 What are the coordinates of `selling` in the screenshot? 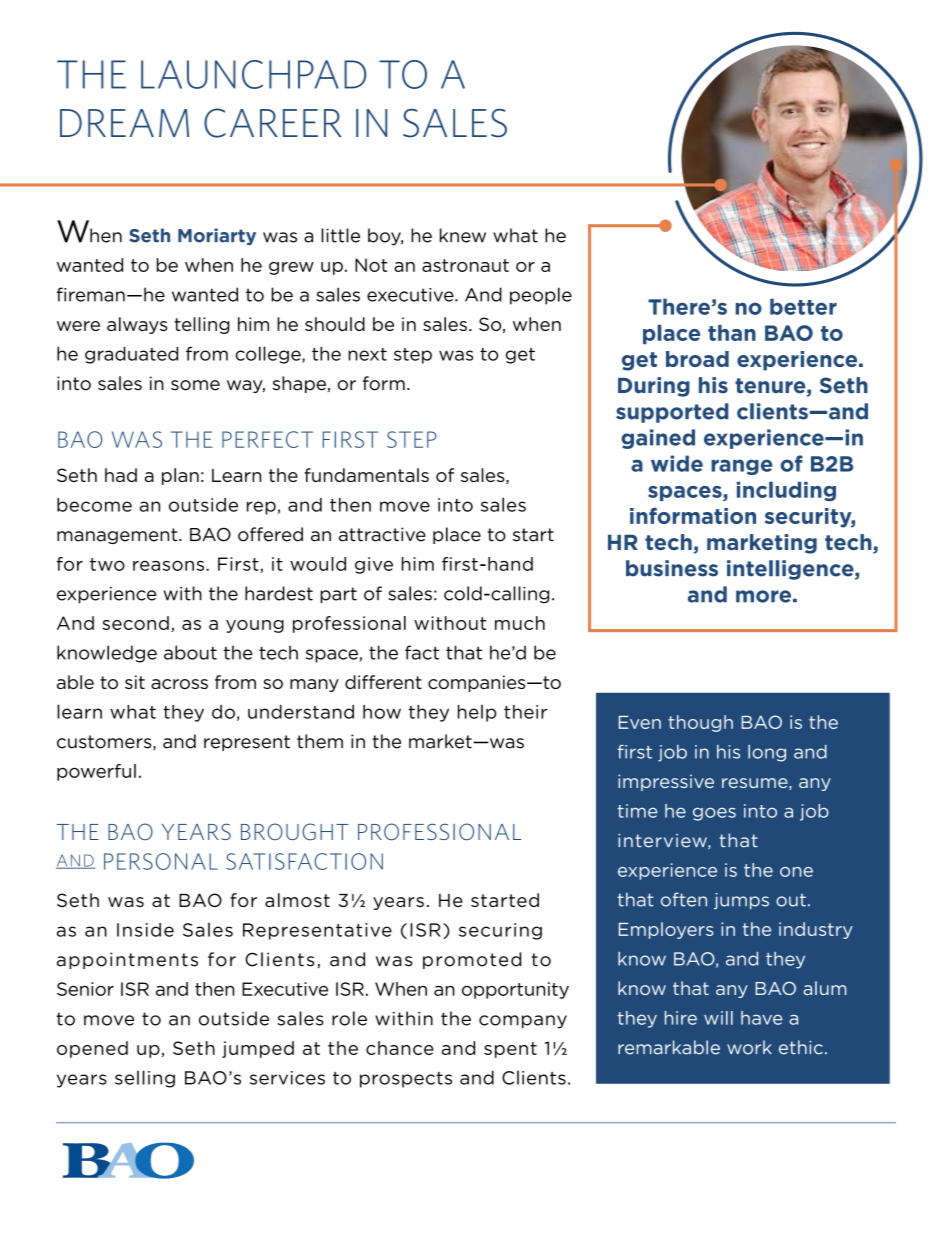 It's located at (145, 1079).
